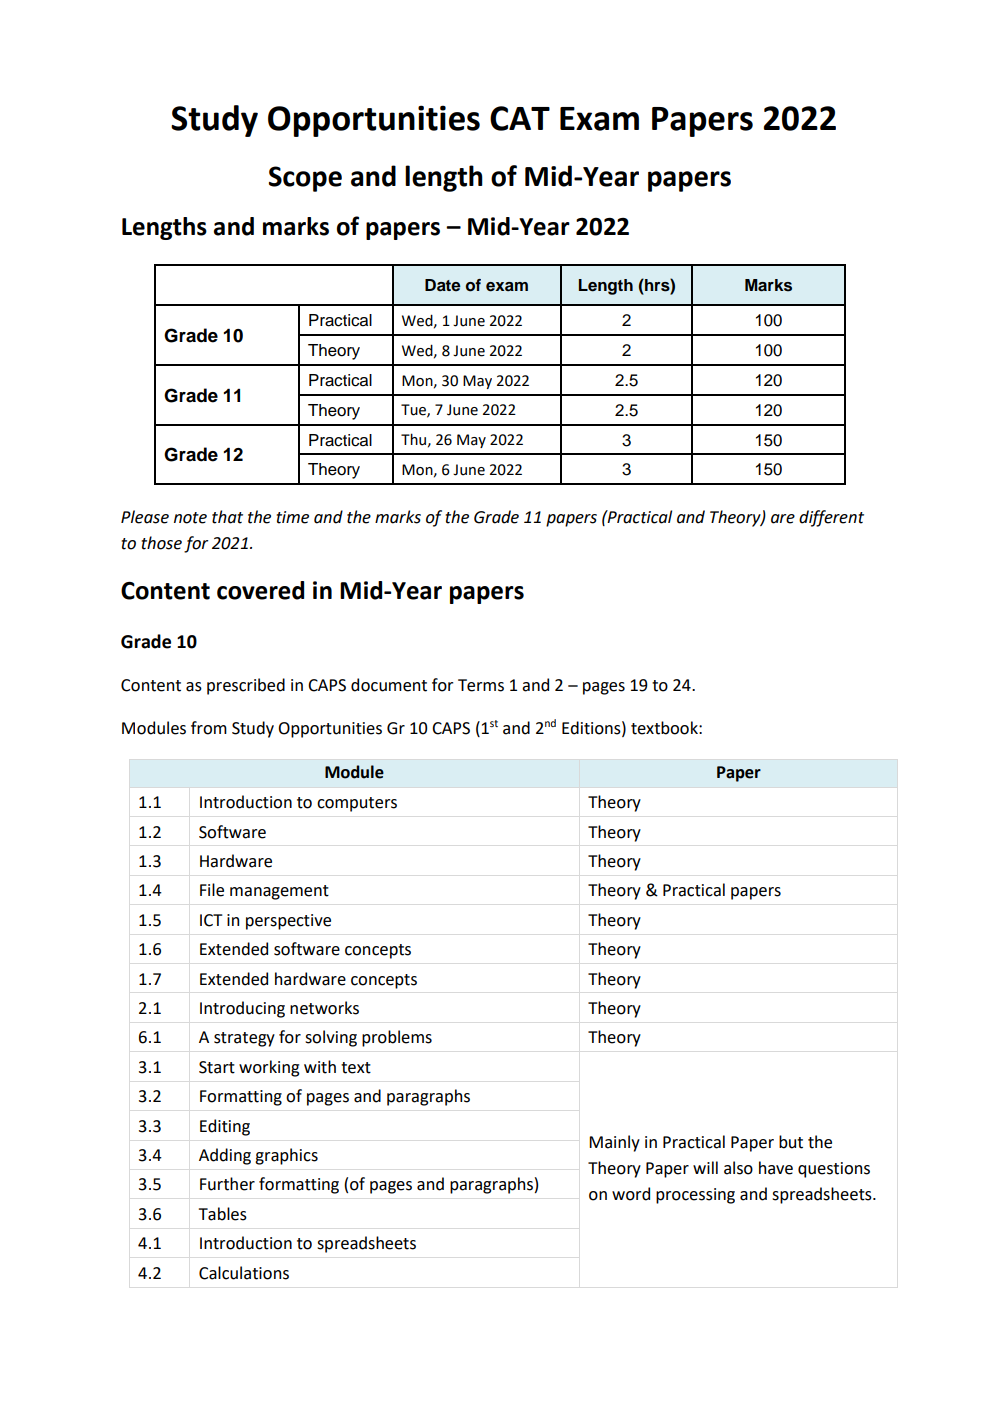 The height and width of the page is (1415, 1000). I want to click on document, so click(389, 685).
